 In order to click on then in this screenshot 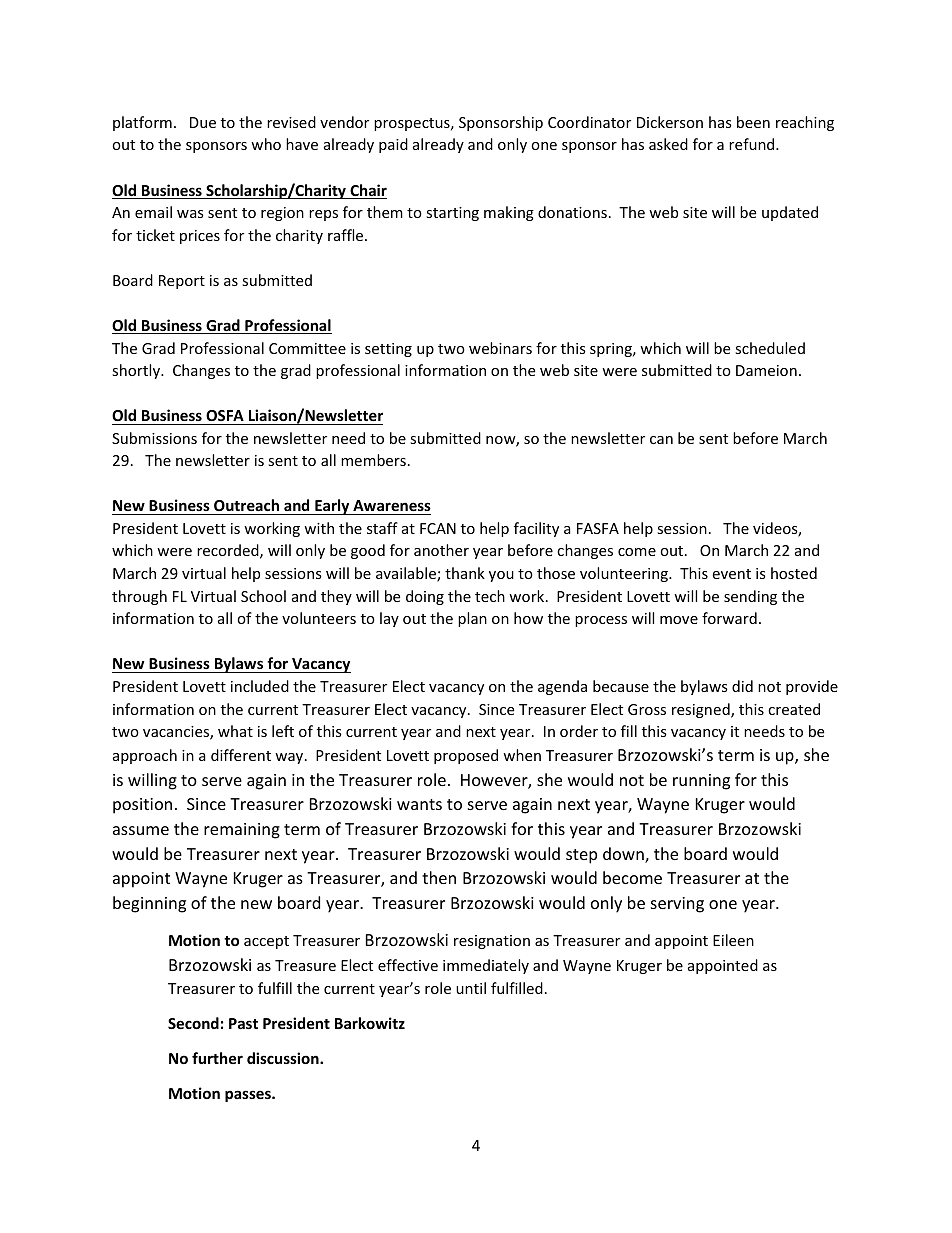, I will do `click(439, 877)`.
